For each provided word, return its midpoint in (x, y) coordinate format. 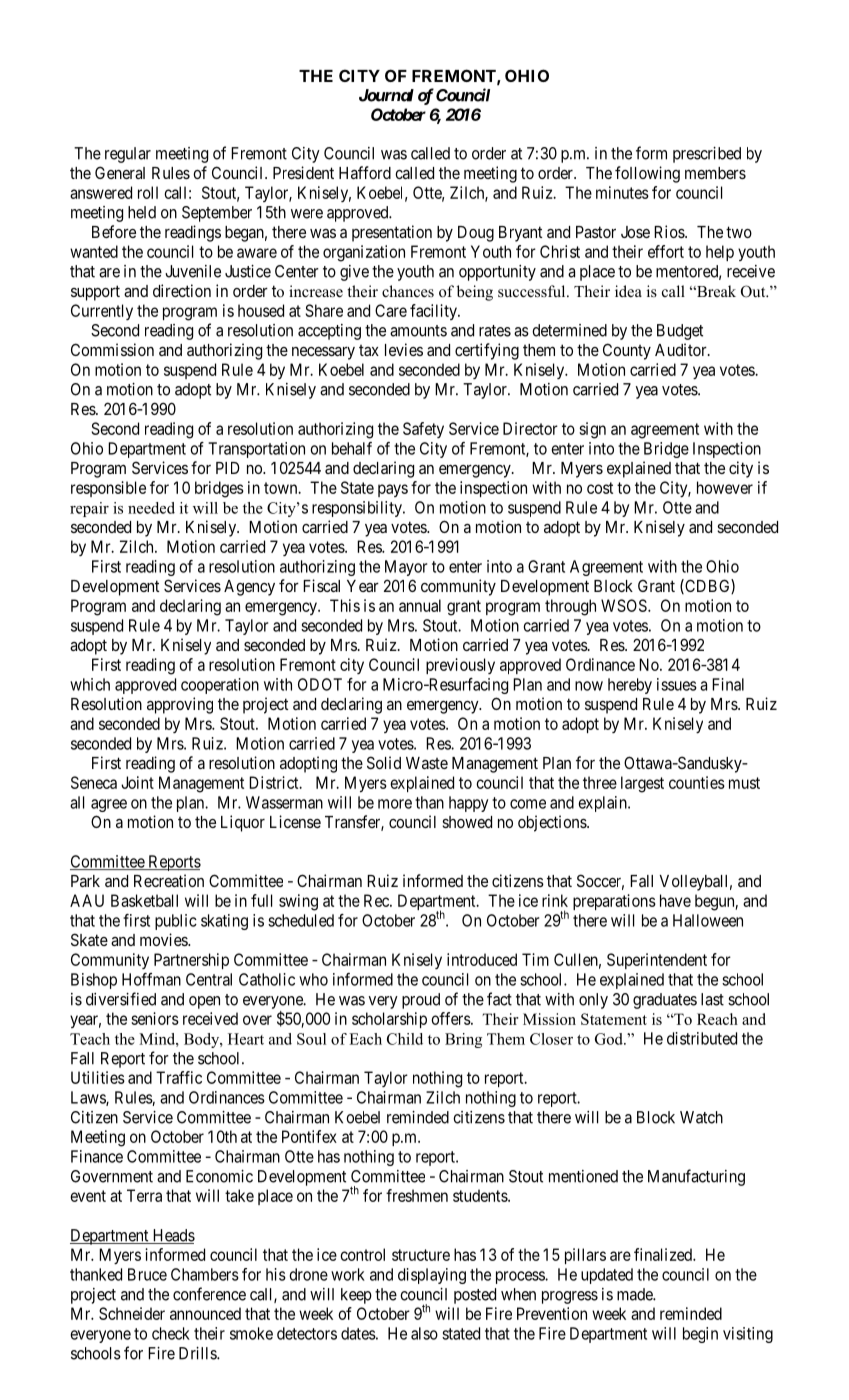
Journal (386, 95)
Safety (423, 430)
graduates (665, 1001)
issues (677, 684)
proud (421, 1001)
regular (128, 155)
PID (228, 468)
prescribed (707, 155)
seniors (155, 1018)
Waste (427, 763)
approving (180, 705)
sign (592, 430)
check (171, 1333)
